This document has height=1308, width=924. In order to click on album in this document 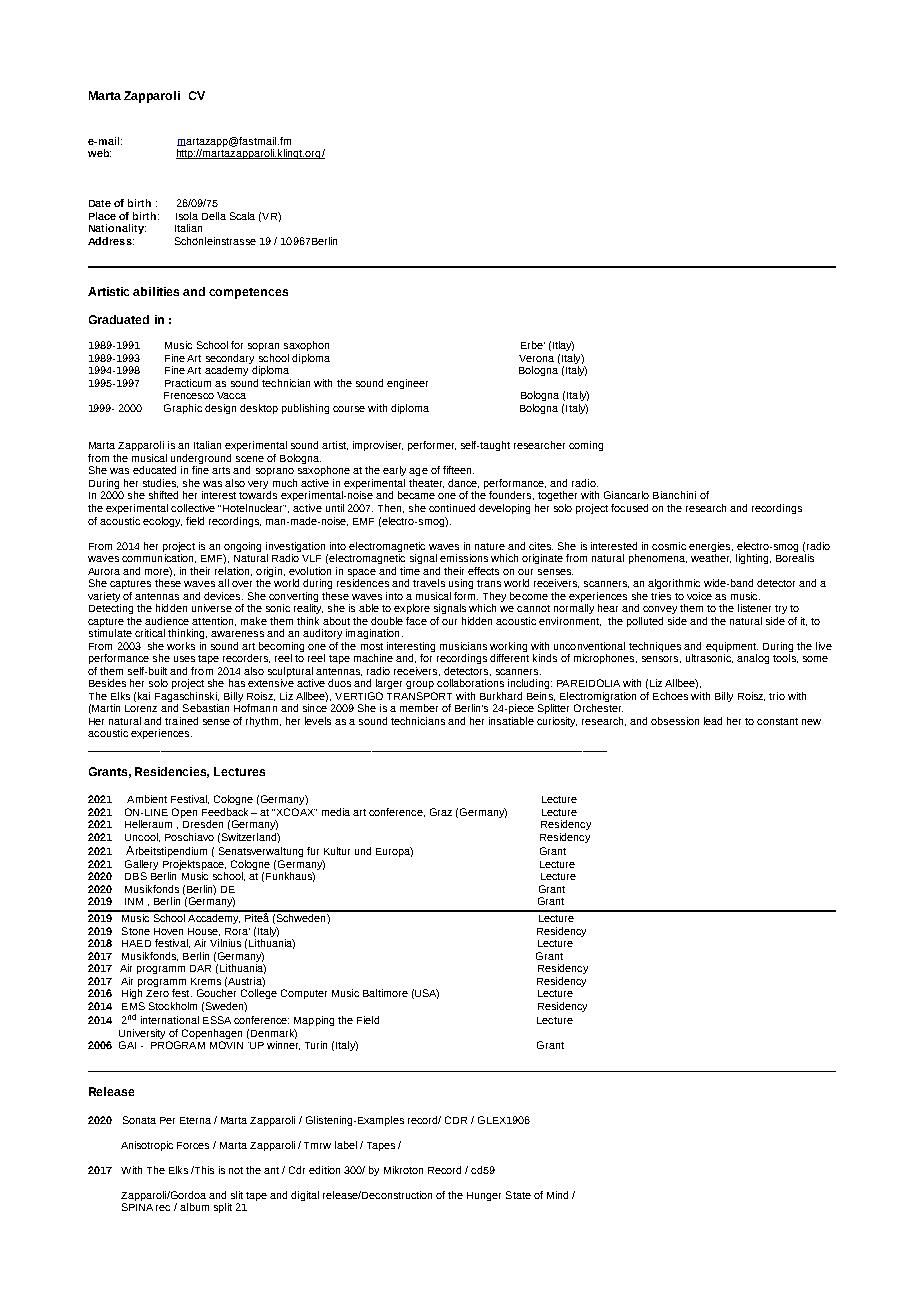, I will do `click(194, 1207)`.
